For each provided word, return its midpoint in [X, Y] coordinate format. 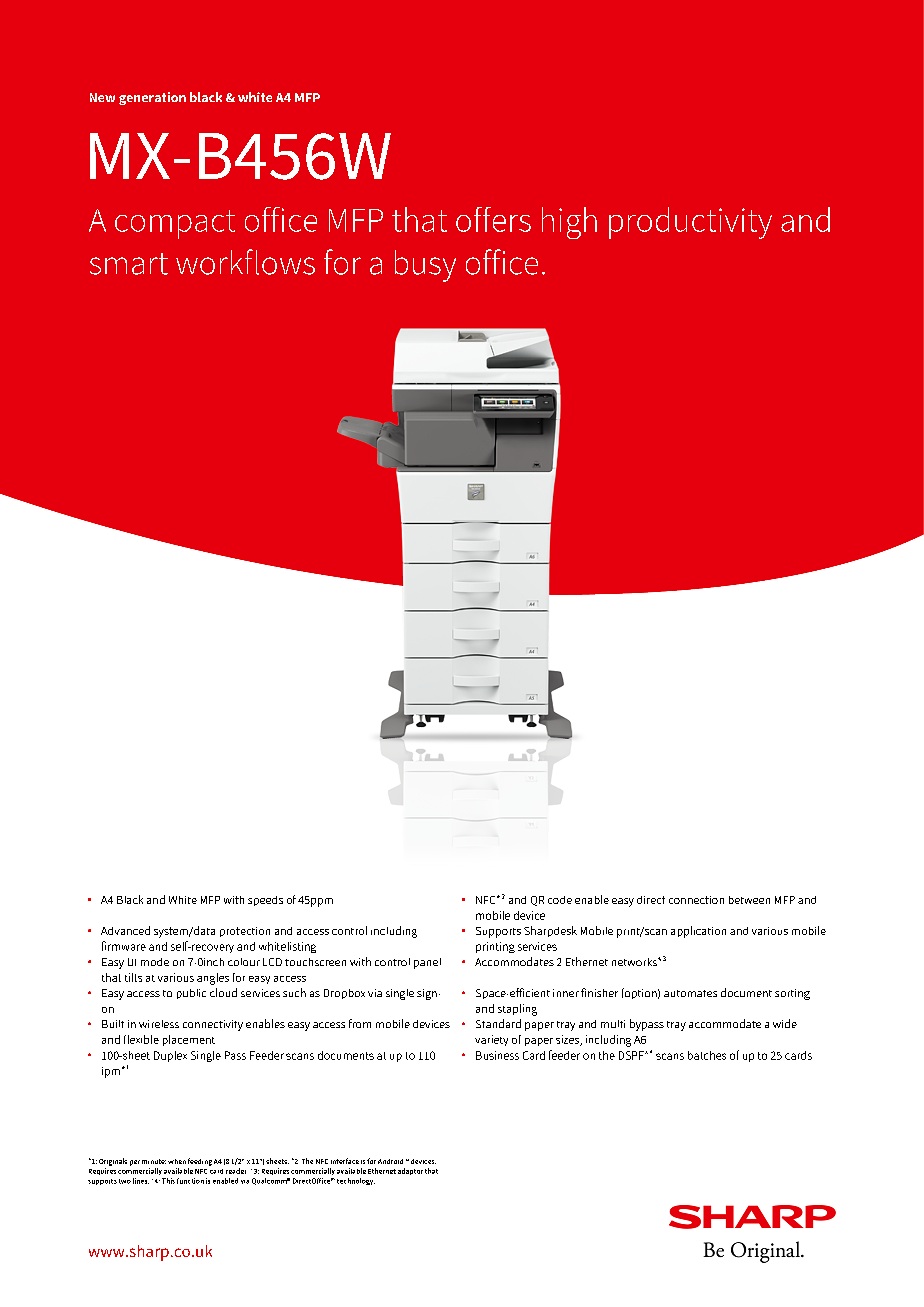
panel [427, 963]
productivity [690, 223]
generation [152, 98]
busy [425, 266]
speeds [265, 901]
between [749, 900]
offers [493, 219]
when [177, 1161]
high [569, 223]
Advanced [125, 930]
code [560, 900]
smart [129, 264]
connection [696, 900]
